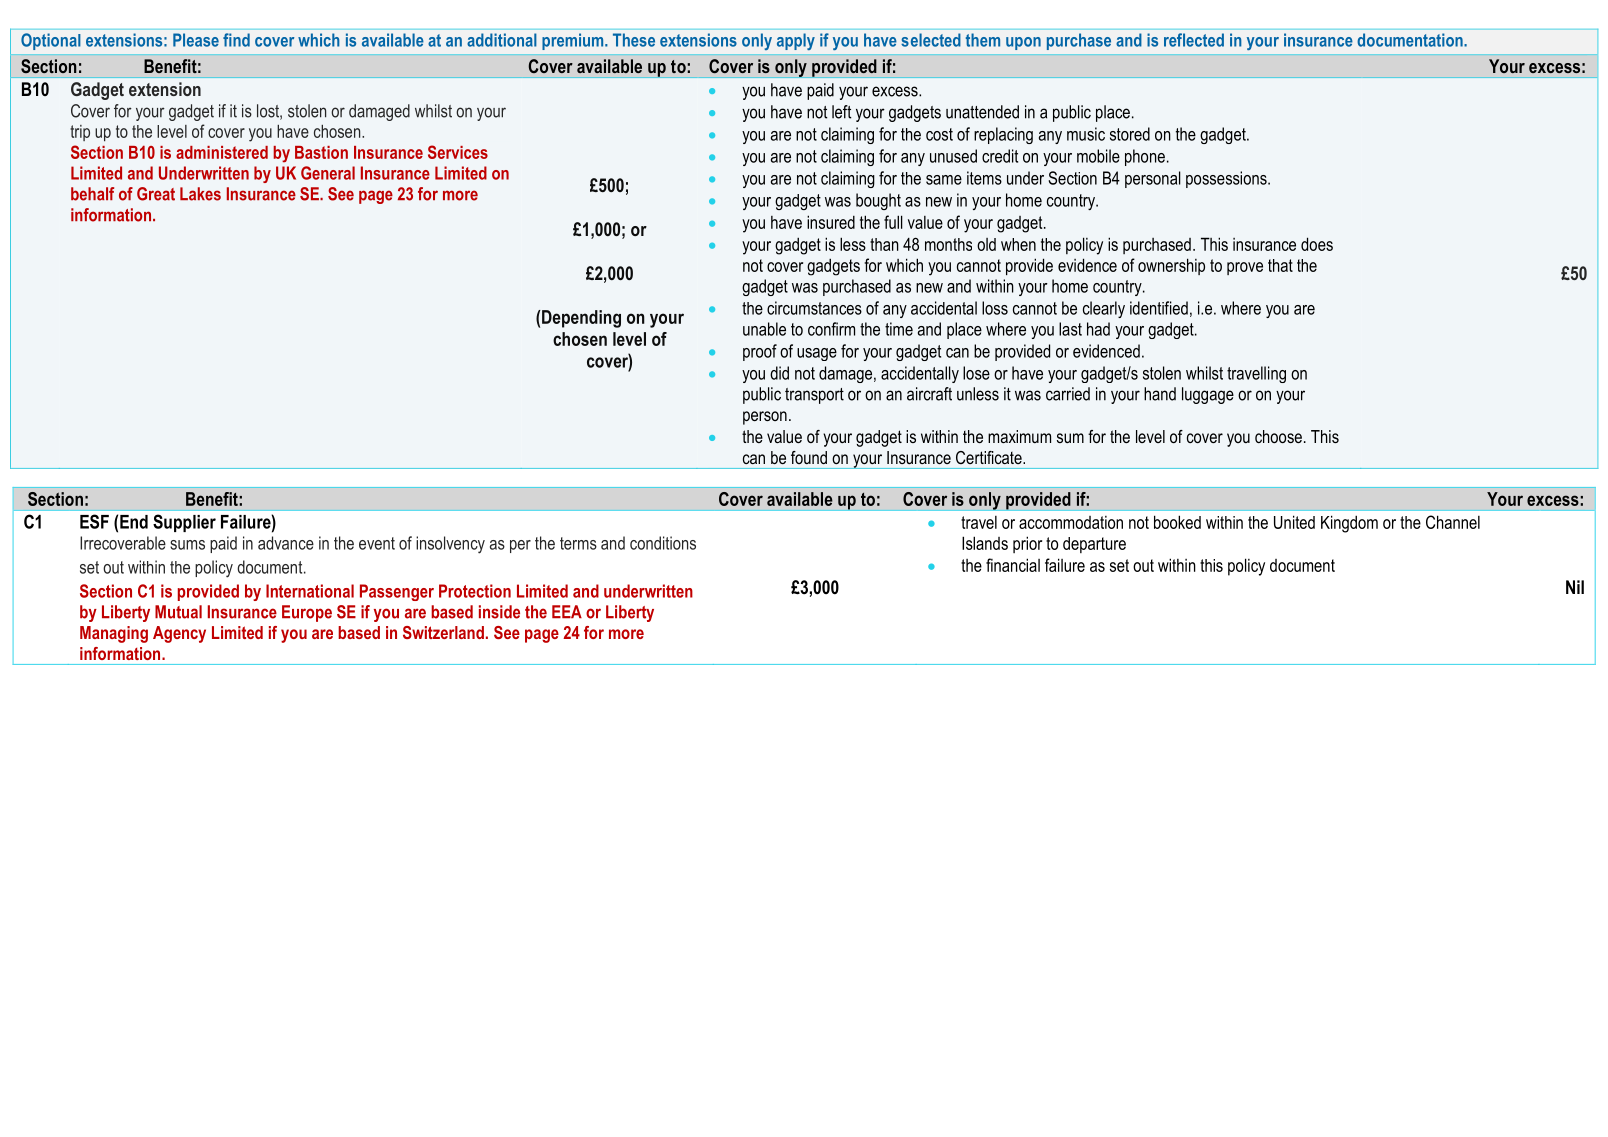 The height and width of the screenshot is (1137, 1608). I want to click on possessions, so click(1227, 179).
